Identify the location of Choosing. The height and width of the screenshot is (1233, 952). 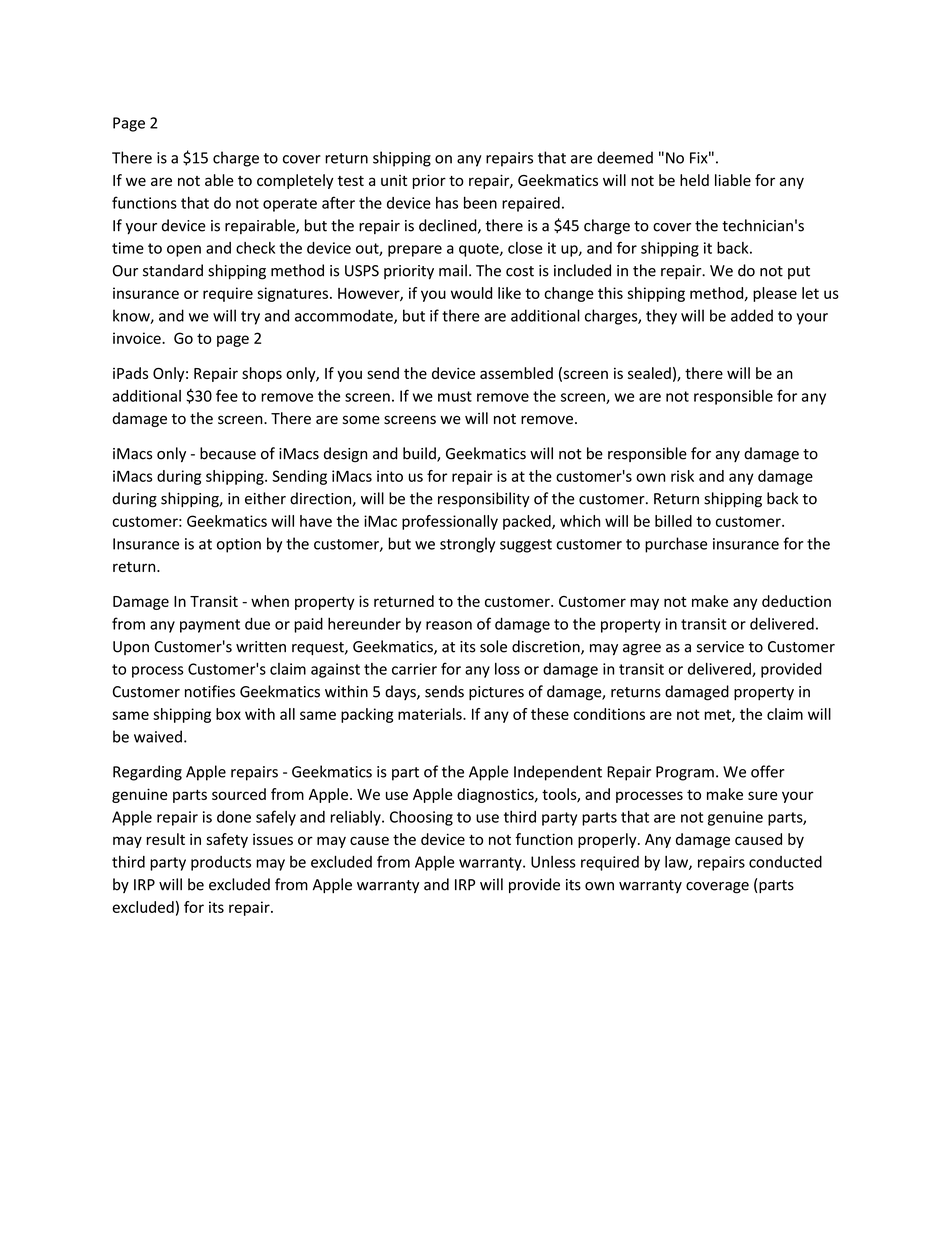
(421, 818).
